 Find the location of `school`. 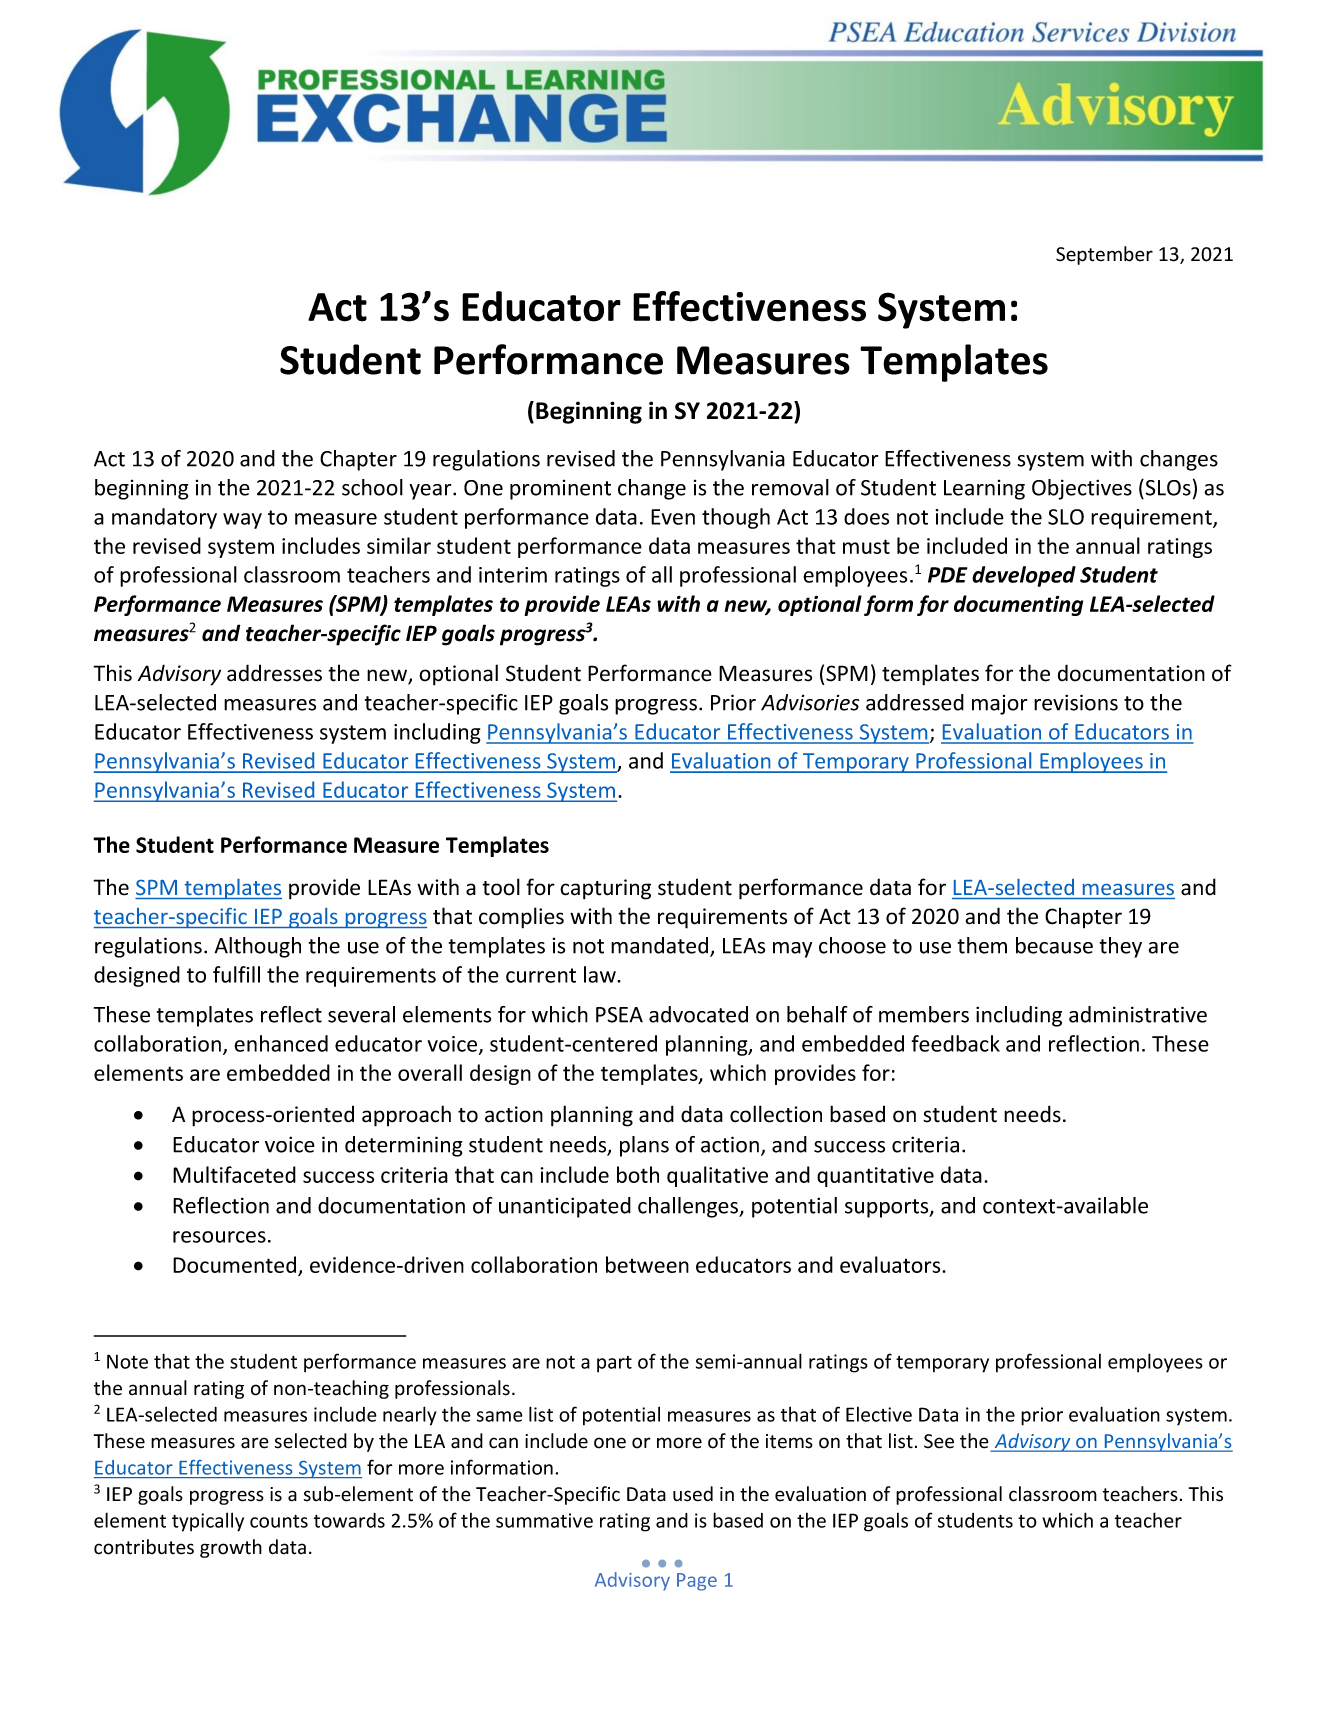

school is located at coordinates (372, 487).
